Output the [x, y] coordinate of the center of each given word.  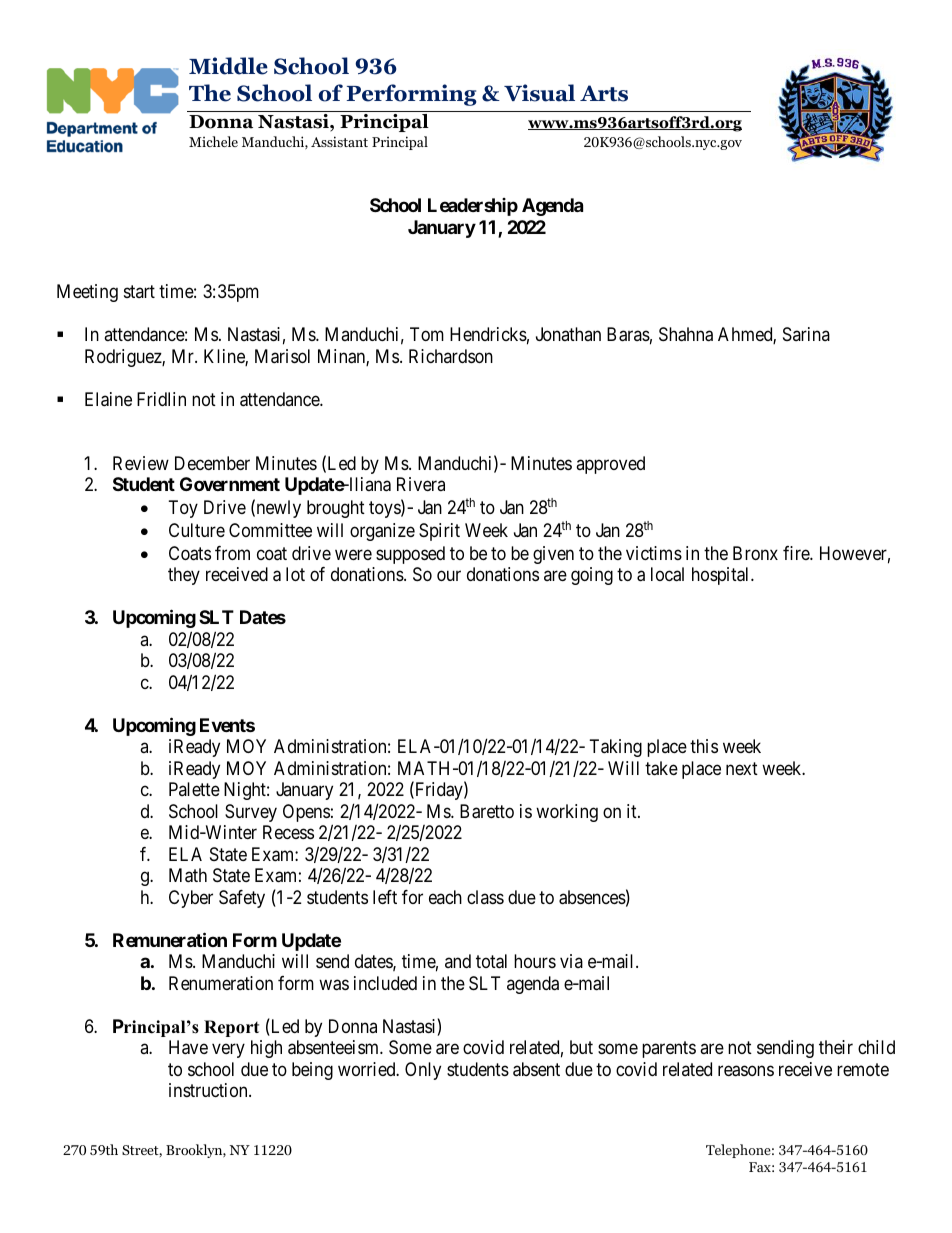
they [184, 576]
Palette [194, 789]
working [567, 813]
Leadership [473, 207]
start [139, 291]
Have [188, 1047]
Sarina [806, 334]
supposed [410, 555]
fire [797, 553]
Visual [539, 93]
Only [423, 1071]
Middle [228, 66]
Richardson [451, 356]
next [742, 768]
